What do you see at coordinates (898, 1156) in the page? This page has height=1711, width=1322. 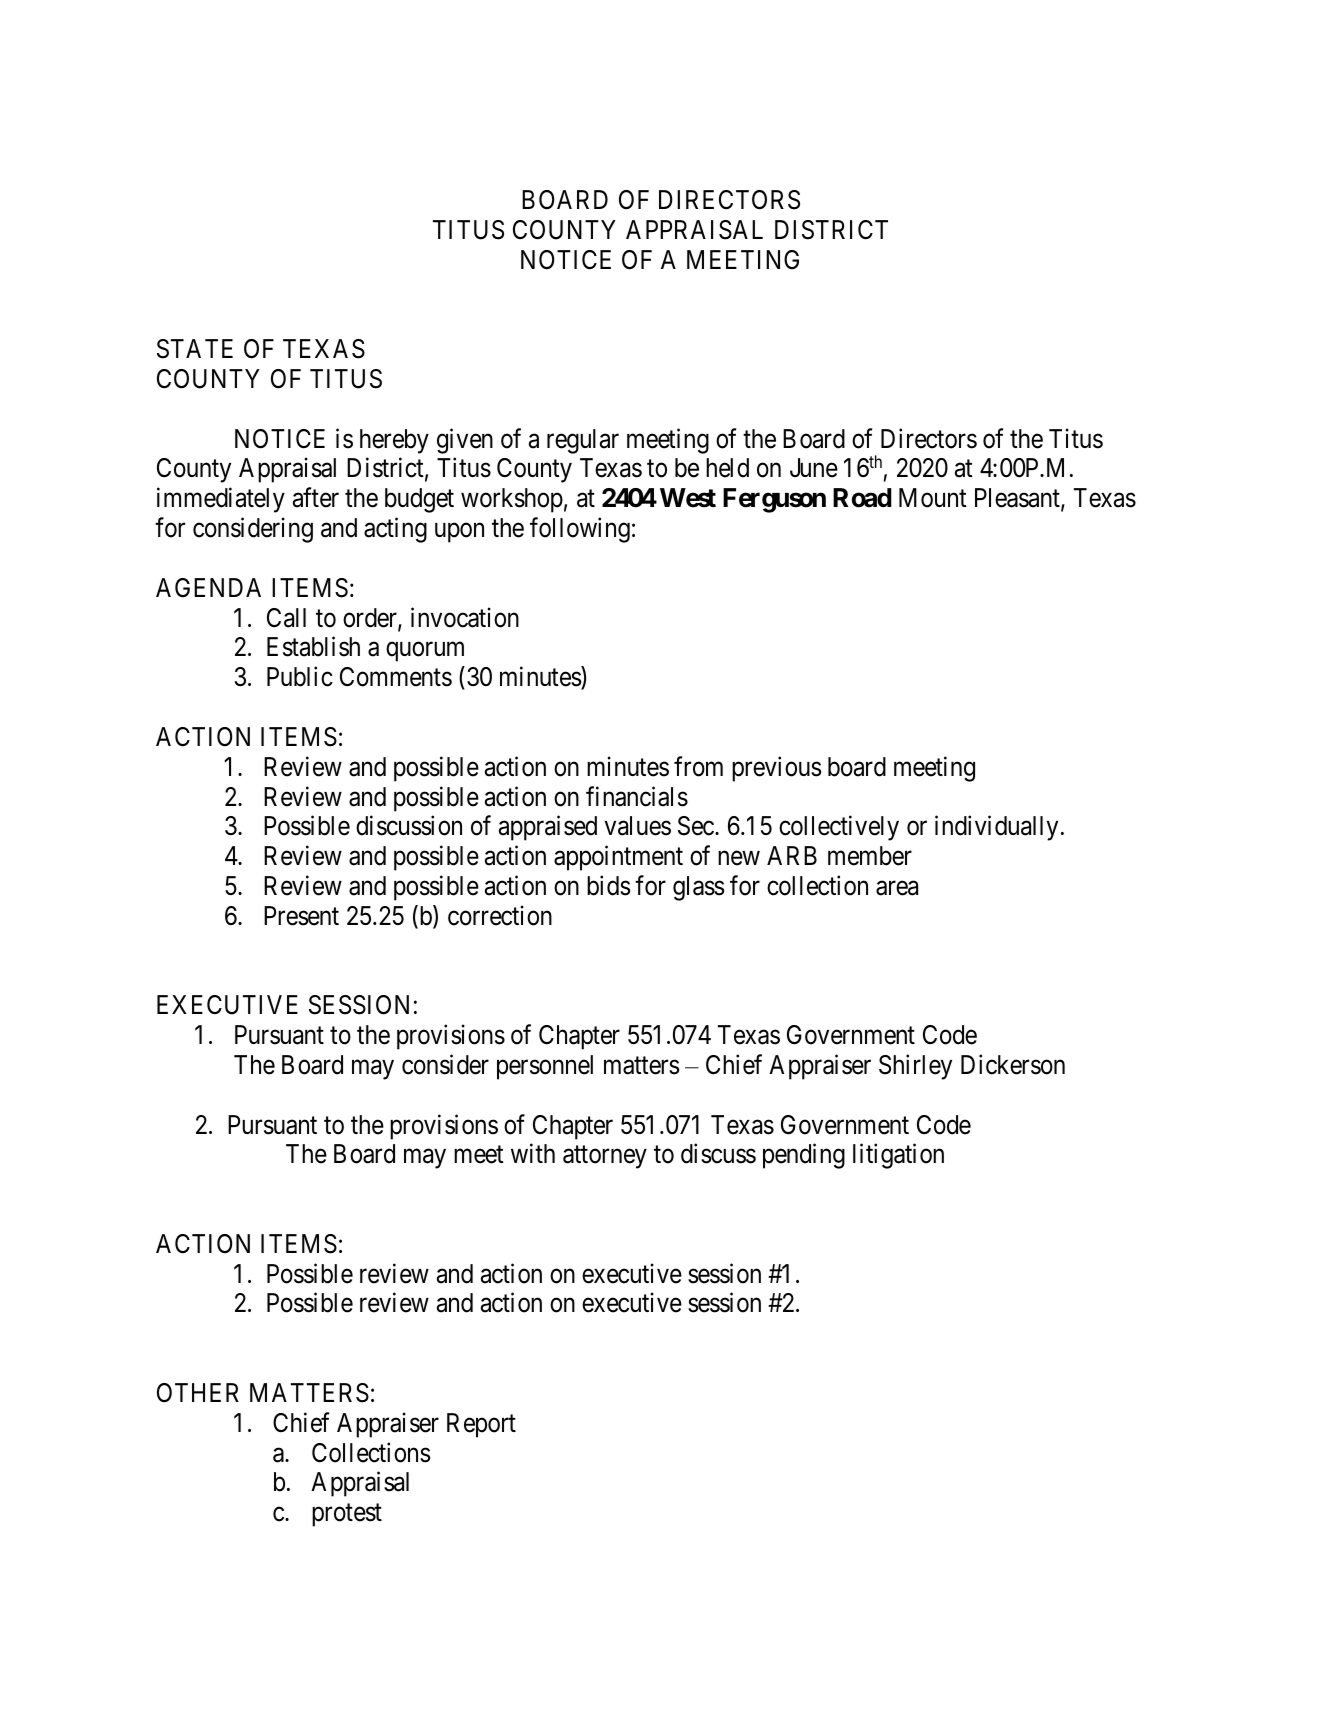 I see `litigation` at bounding box center [898, 1156].
